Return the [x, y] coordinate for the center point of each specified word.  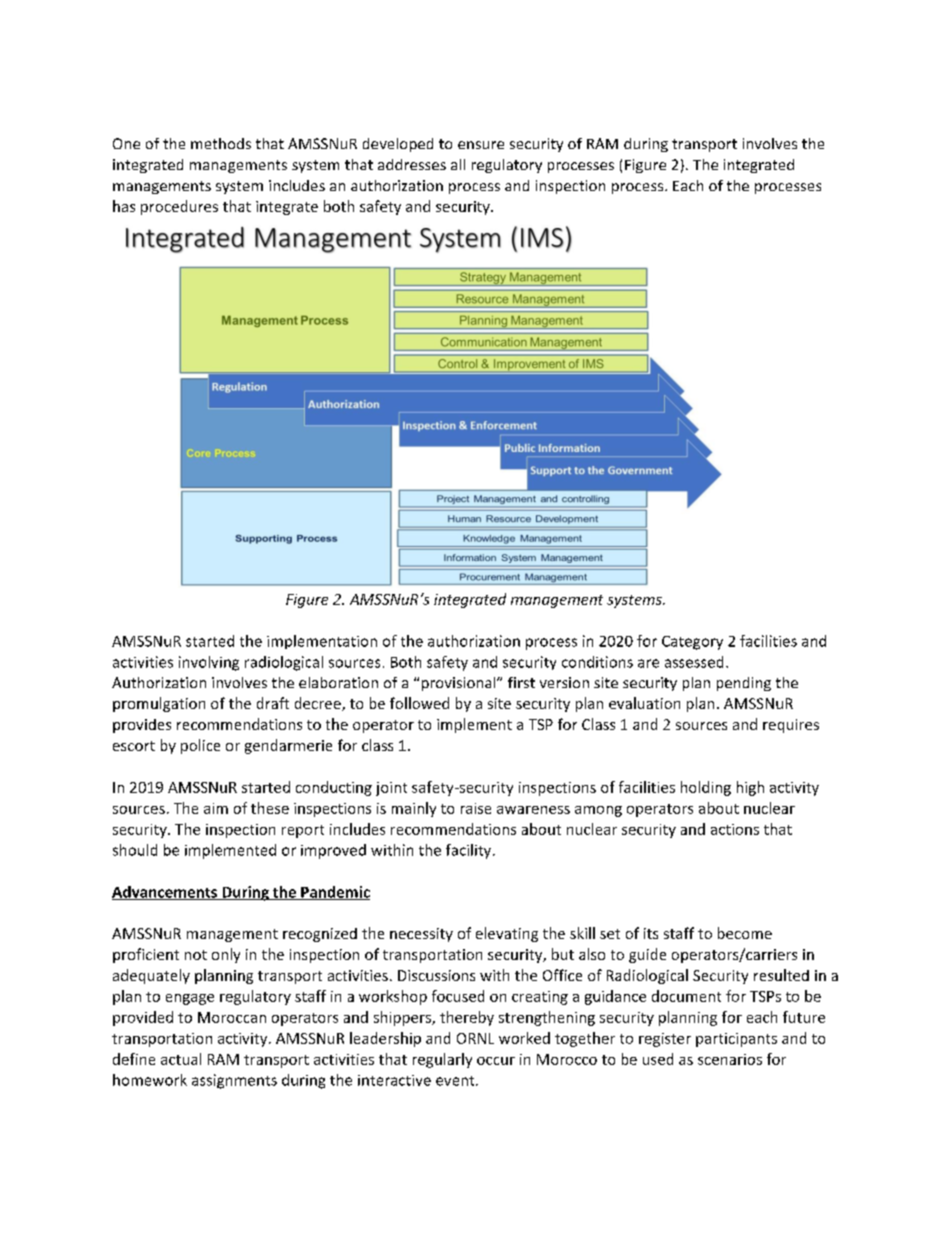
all [458, 164]
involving [209, 663]
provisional [460, 684]
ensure [481, 145]
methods [221, 143]
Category [692, 643]
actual [181, 1059]
